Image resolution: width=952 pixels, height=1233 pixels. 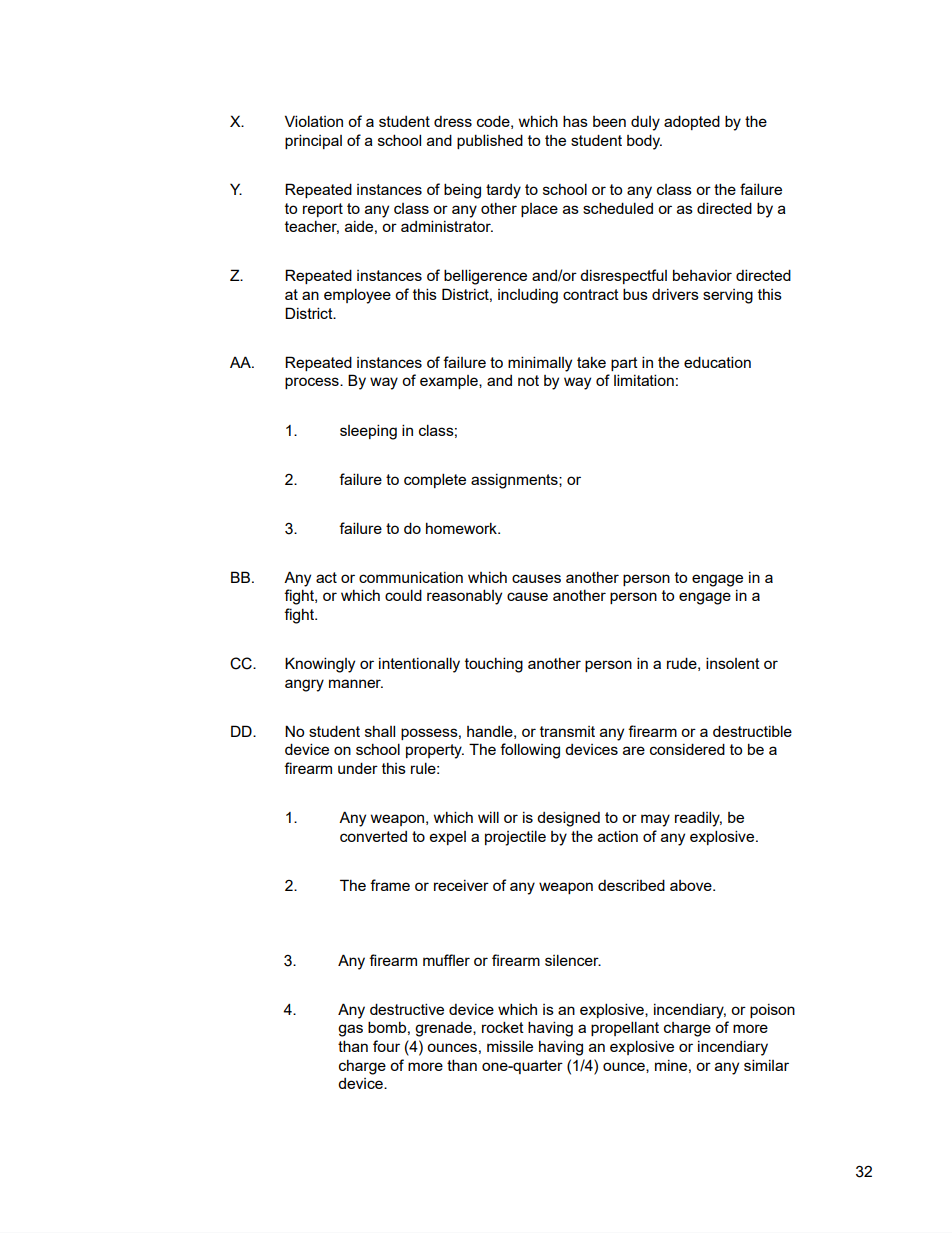 What do you see at coordinates (403, 595) in the screenshot?
I see `could` at bounding box center [403, 595].
